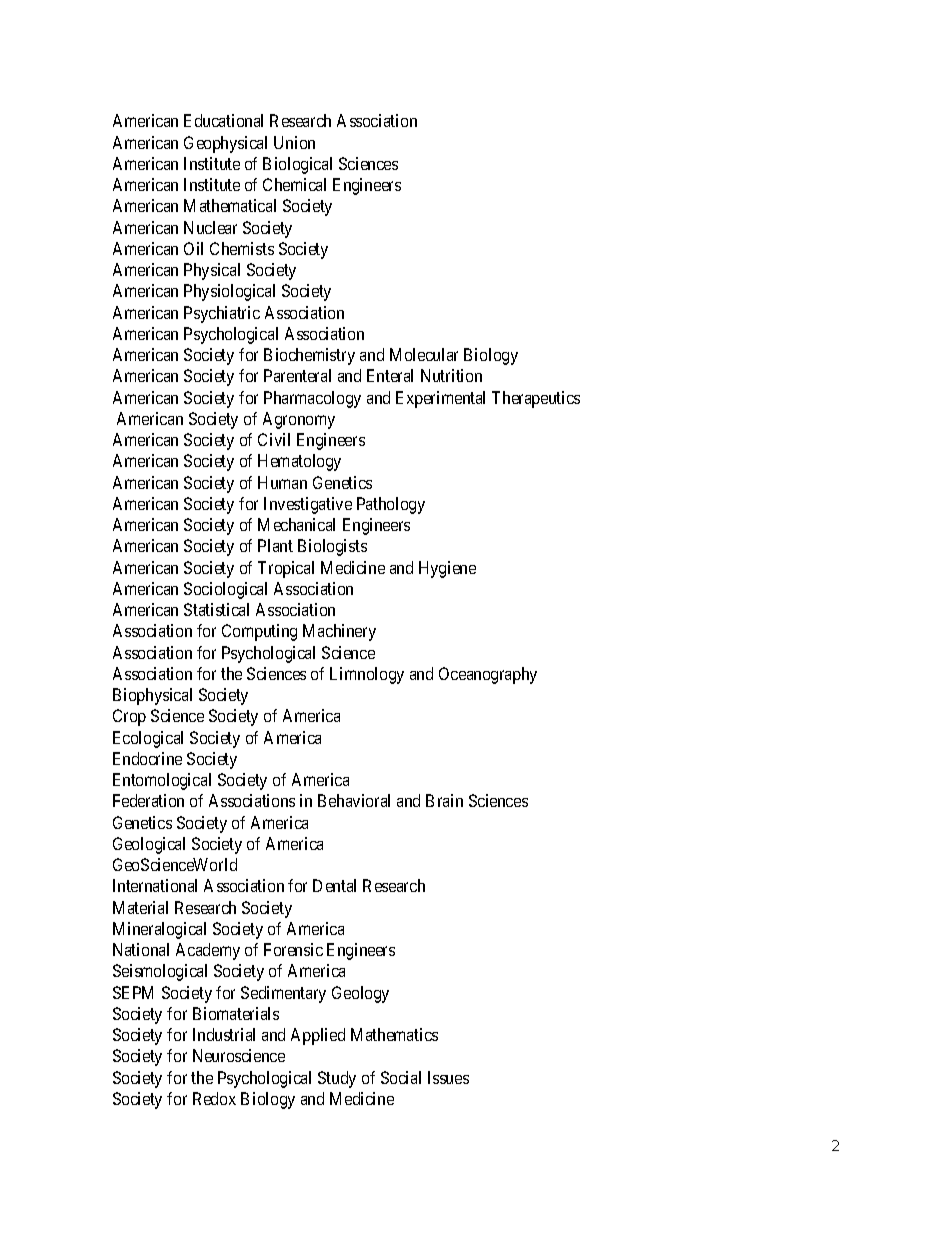 The height and width of the image is (1233, 952). What do you see at coordinates (337, 1079) in the image?
I see `Study` at bounding box center [337, 1079].
